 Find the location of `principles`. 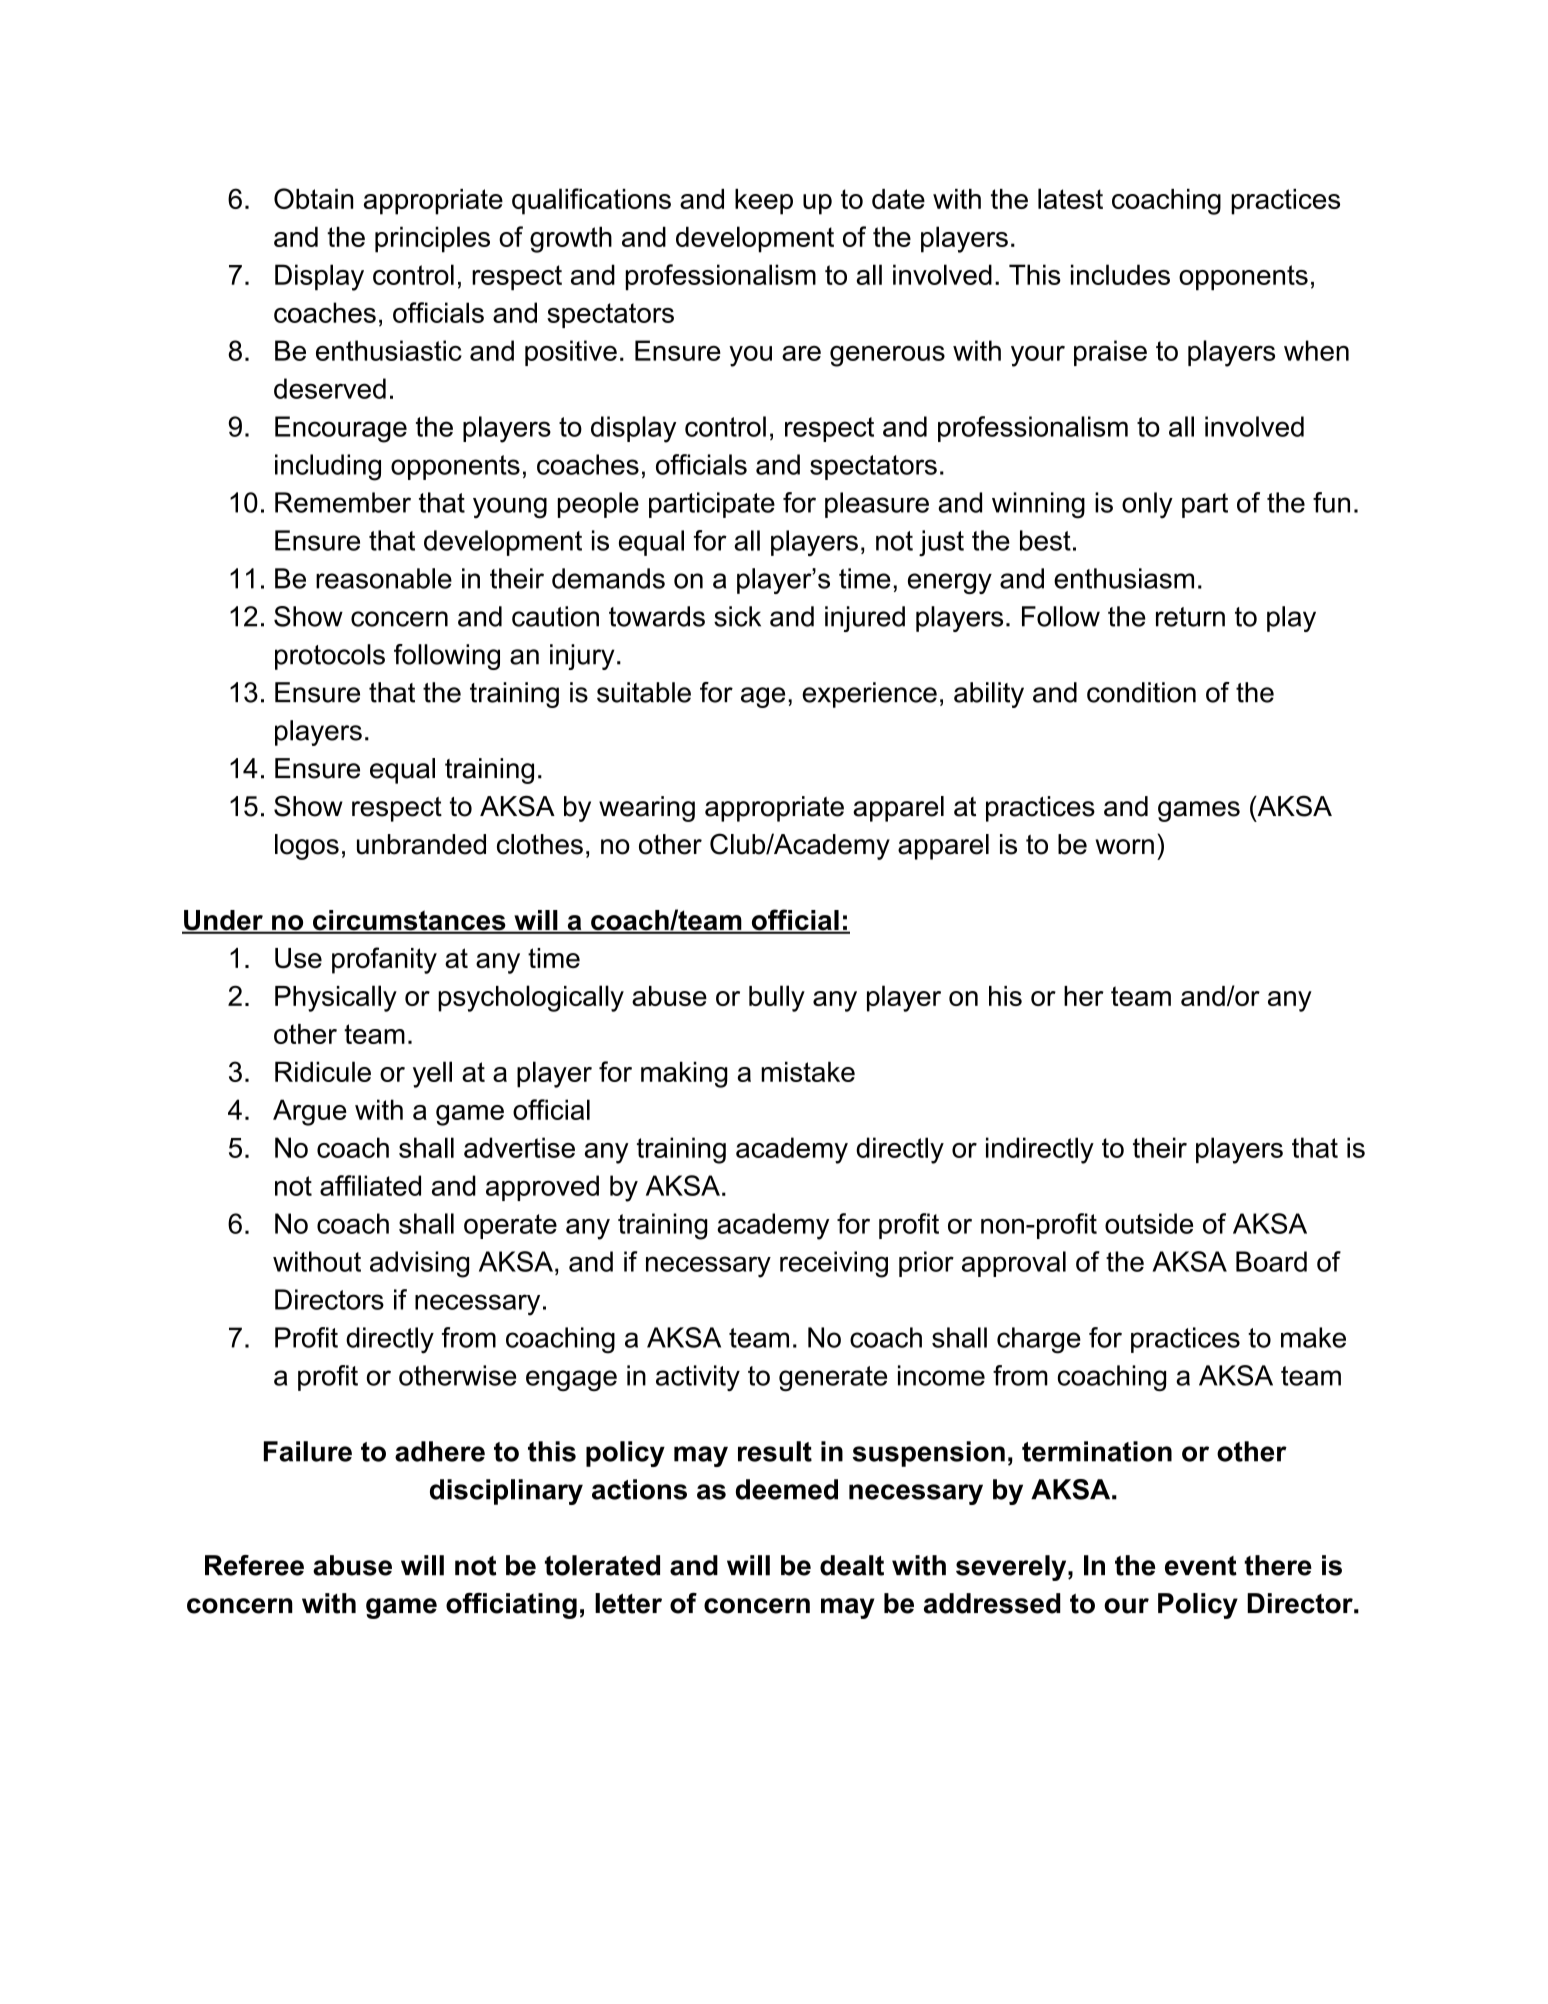

principles is located at coordinates (432, 239).
